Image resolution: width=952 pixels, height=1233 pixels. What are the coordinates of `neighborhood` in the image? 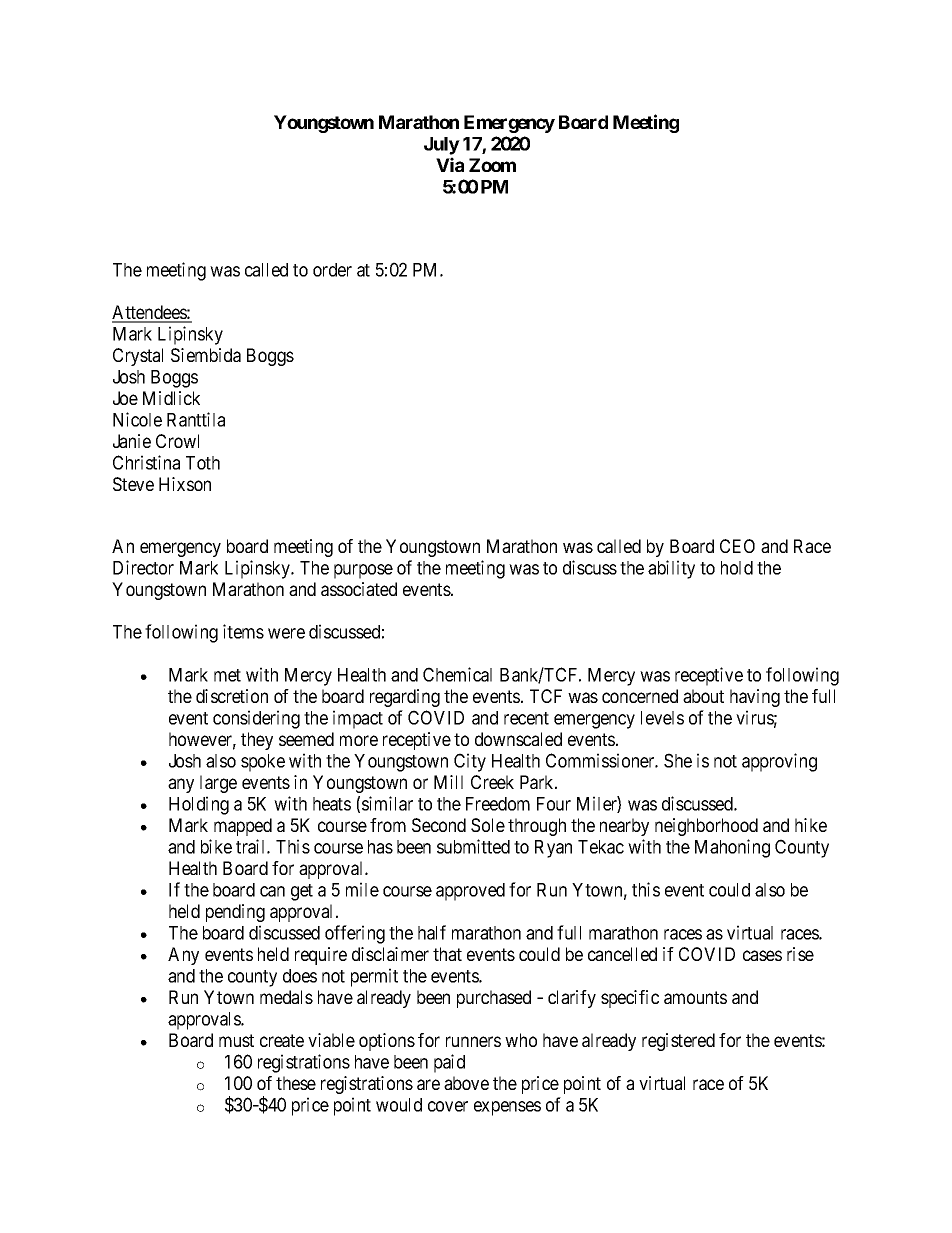 It's located at (706, 827).
